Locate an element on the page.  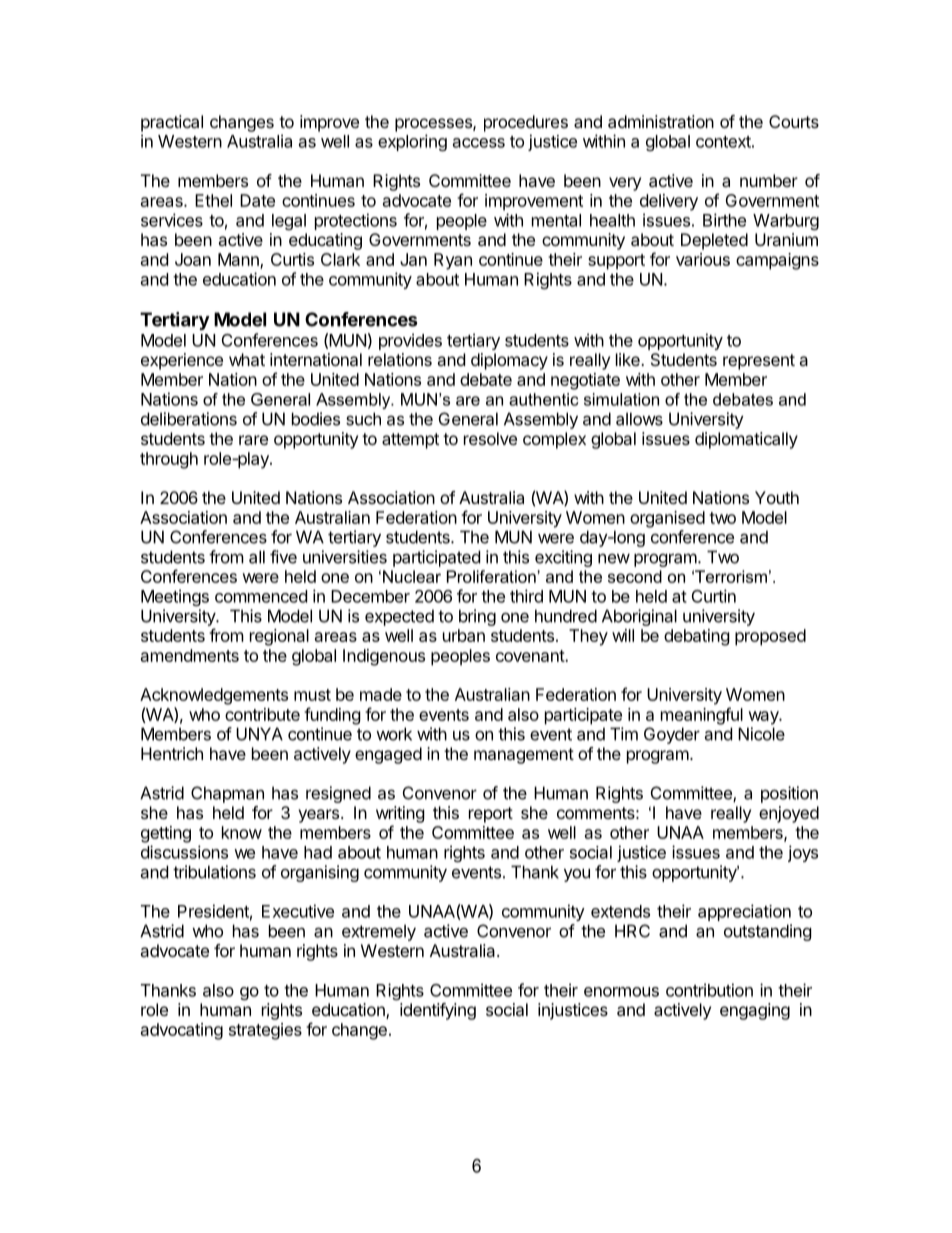
contribution is located at coordinates (709, 990).
